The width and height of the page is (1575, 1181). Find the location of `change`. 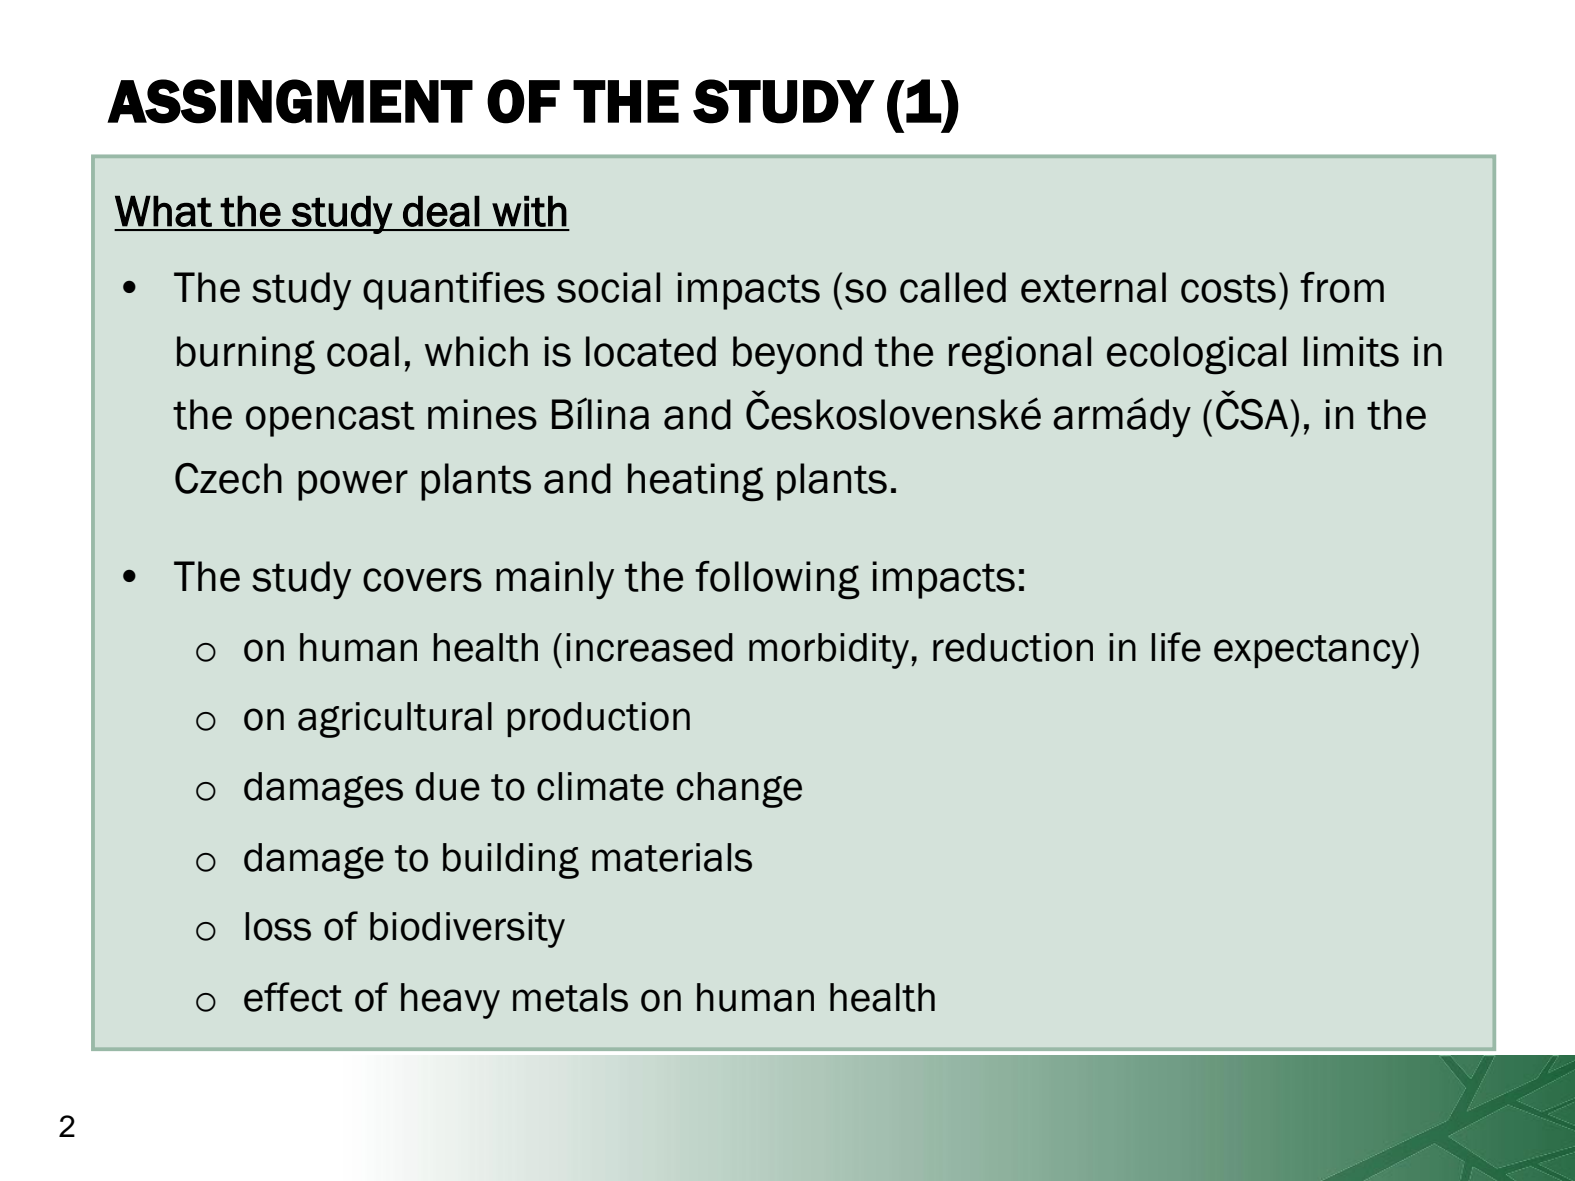

change is located at coordinates (739, 790).
